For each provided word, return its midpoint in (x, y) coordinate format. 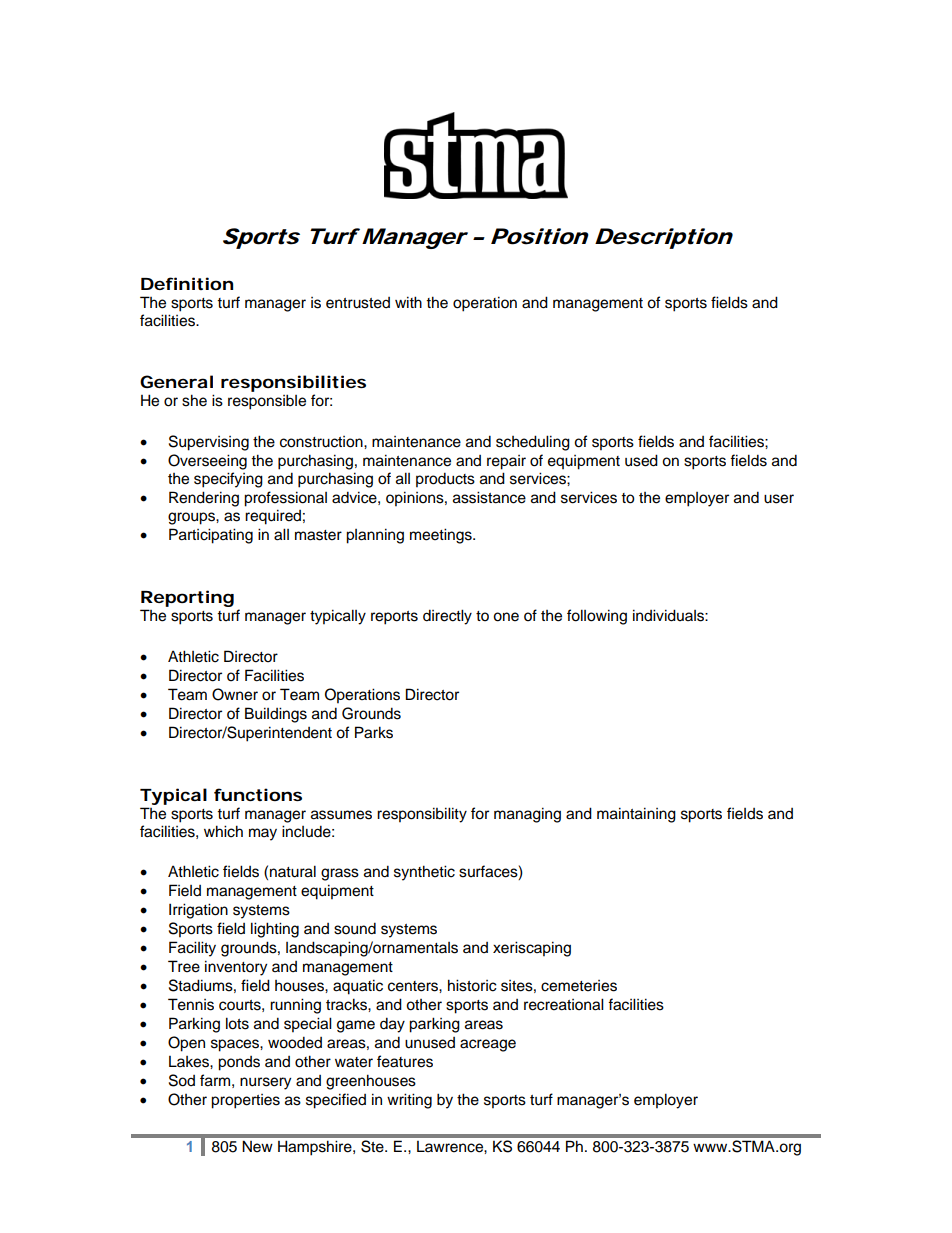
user (779, 499)
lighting (275, 930)
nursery (265, 1083)
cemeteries (579, 986)
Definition (187, 283)
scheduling (533, 443)
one (506, 617)
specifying (228, 480)
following (597, 617)
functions (258, 794)
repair (506, 462)
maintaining (636, 815)
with (408, 302)
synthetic (424, 873)
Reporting (187, 598)
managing (527, 815)
